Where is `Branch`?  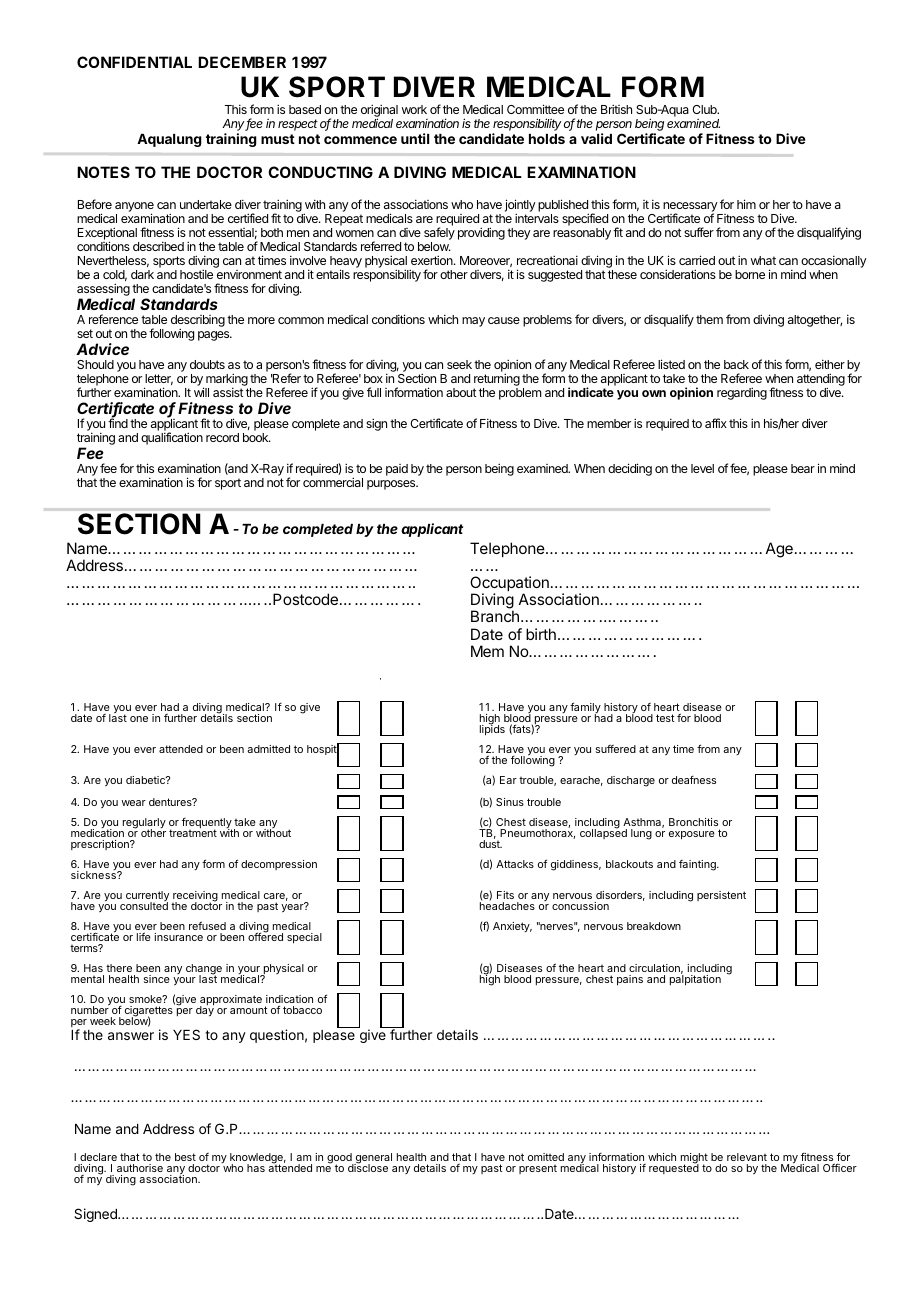
Branch is located at coordinates (495, 616).
